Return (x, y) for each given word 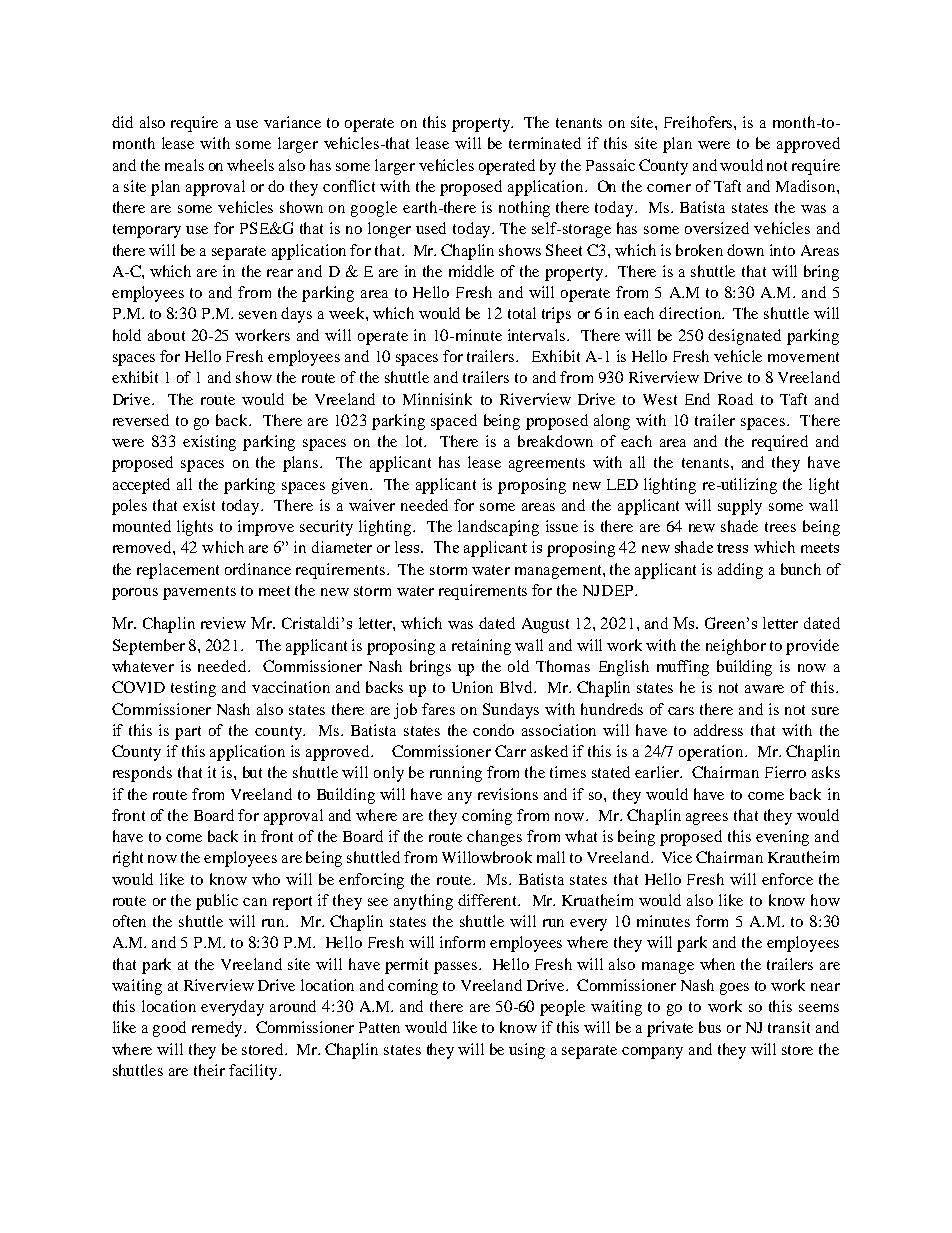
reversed (141, 420)
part (188, 733)
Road (735, 399)
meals (184, 165)
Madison (807, 186)
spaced (454, 422)
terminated (545, 143)
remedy (218, 1029)
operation (712, 753)
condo (493, 730)
